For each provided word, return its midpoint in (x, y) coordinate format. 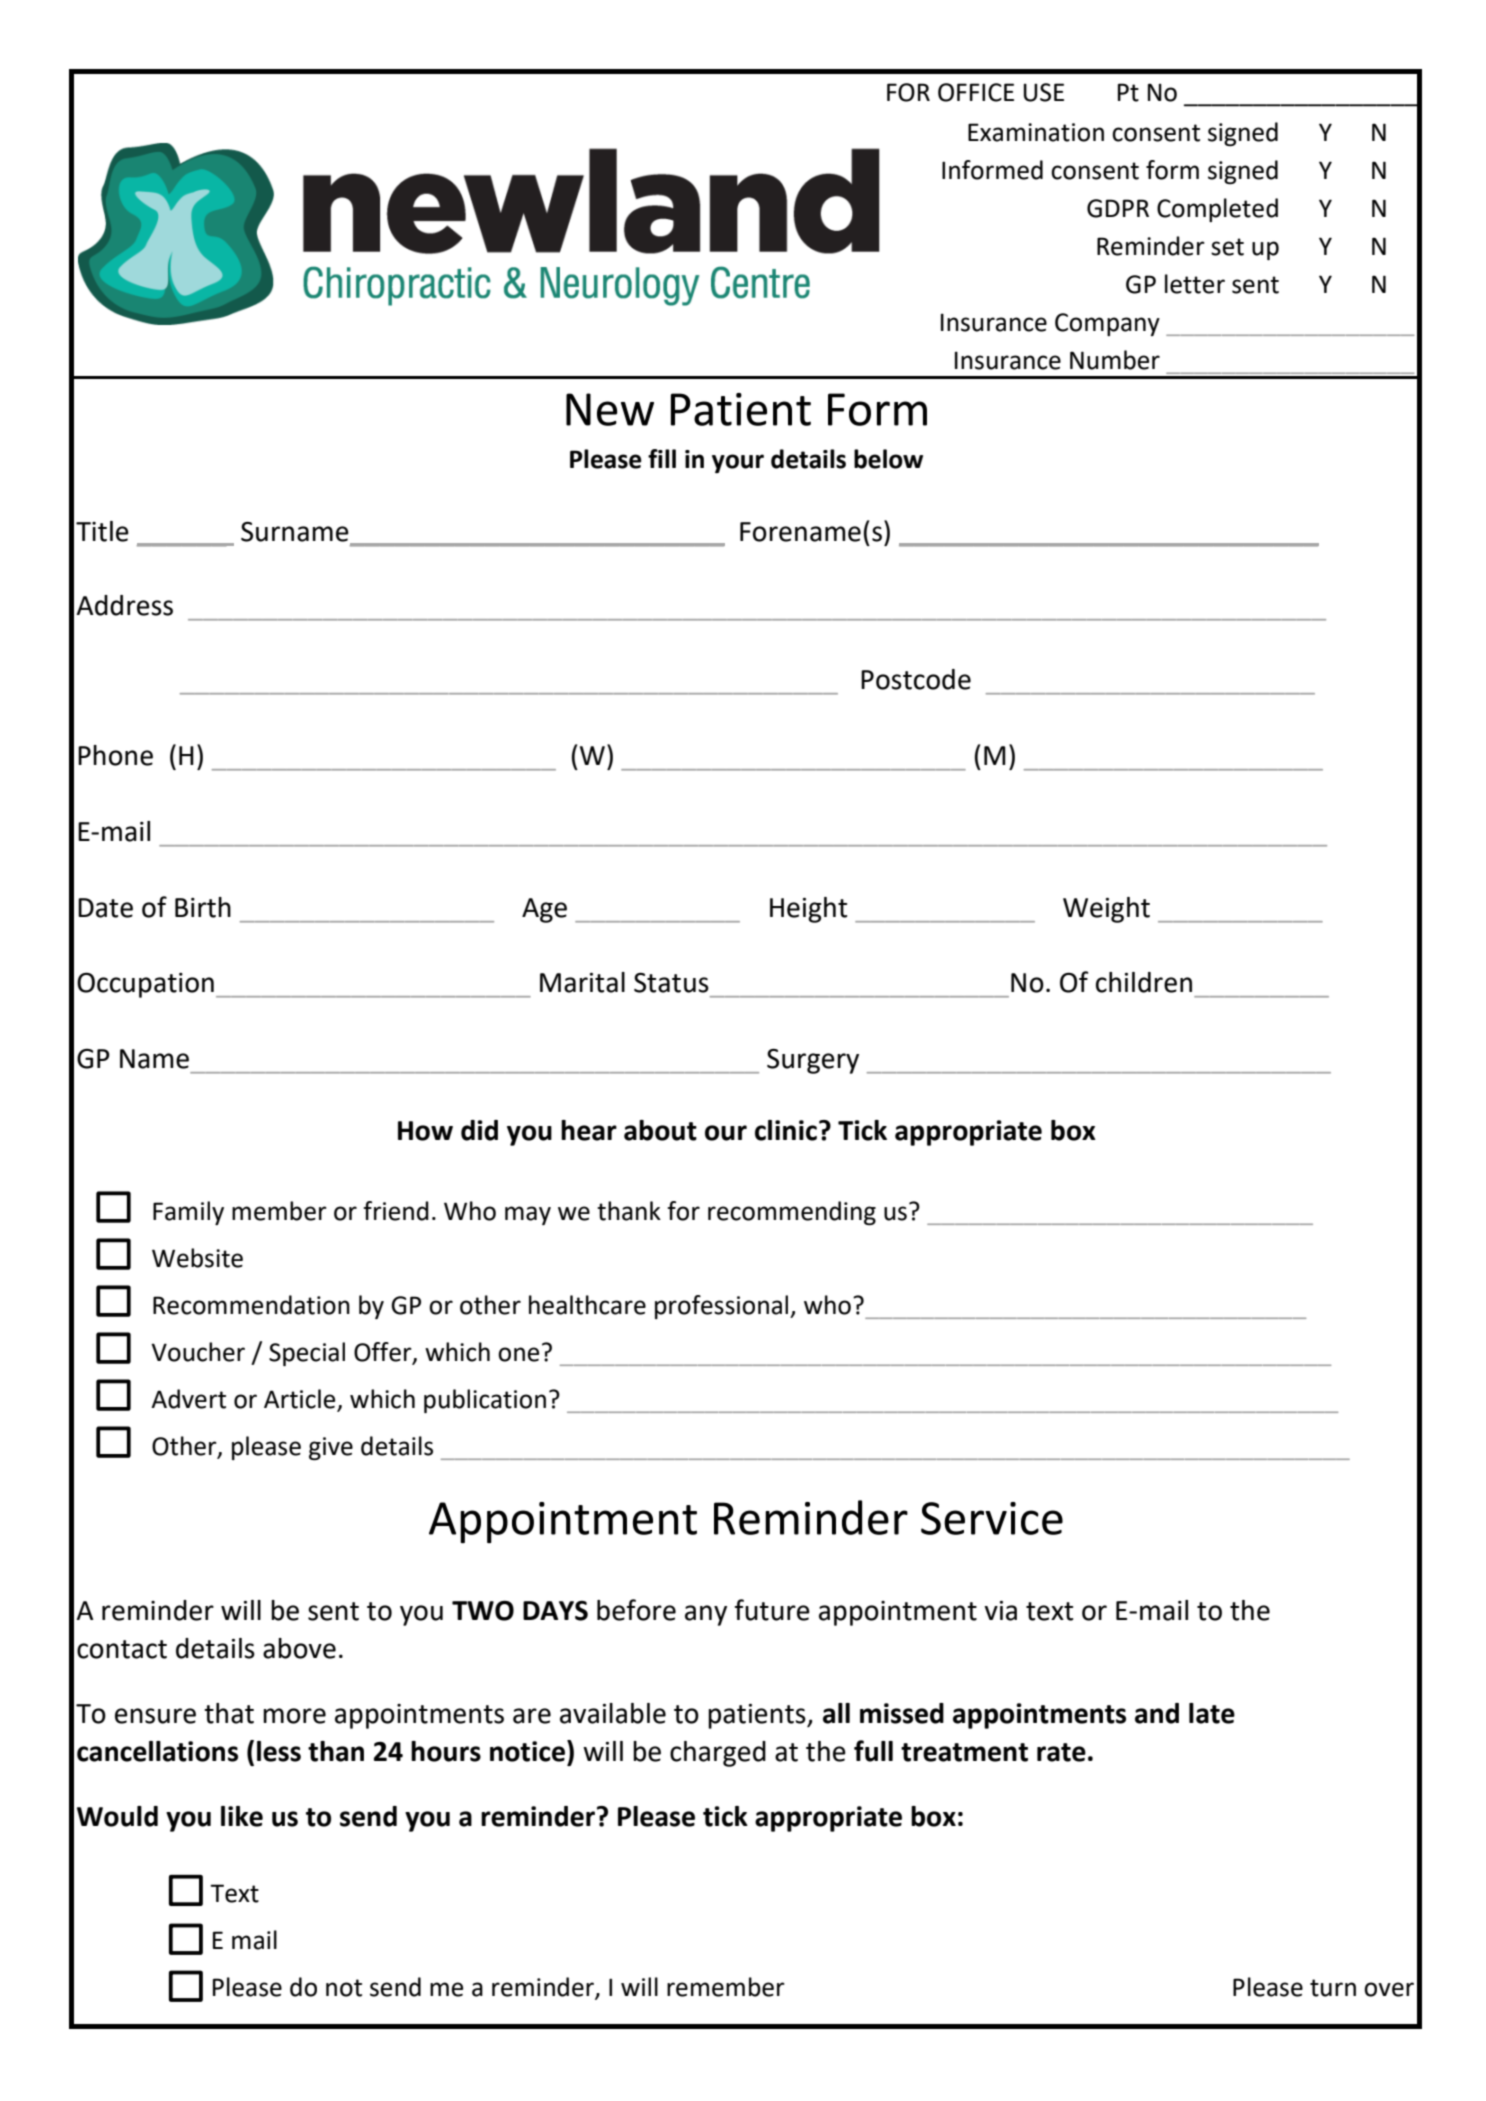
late (1212, 1713)
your (738, 463)
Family (188, 1213)
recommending (792, 1213)
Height (808, 910)
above (299, 1648)
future (772, 1610)
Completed (1217, 210)
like (242, 1816)
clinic (786, 1130)
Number (1115, 360)
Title (102, 531)
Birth (203, 907)
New (610, 409)
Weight (1106, 910)
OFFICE (976, 92)
